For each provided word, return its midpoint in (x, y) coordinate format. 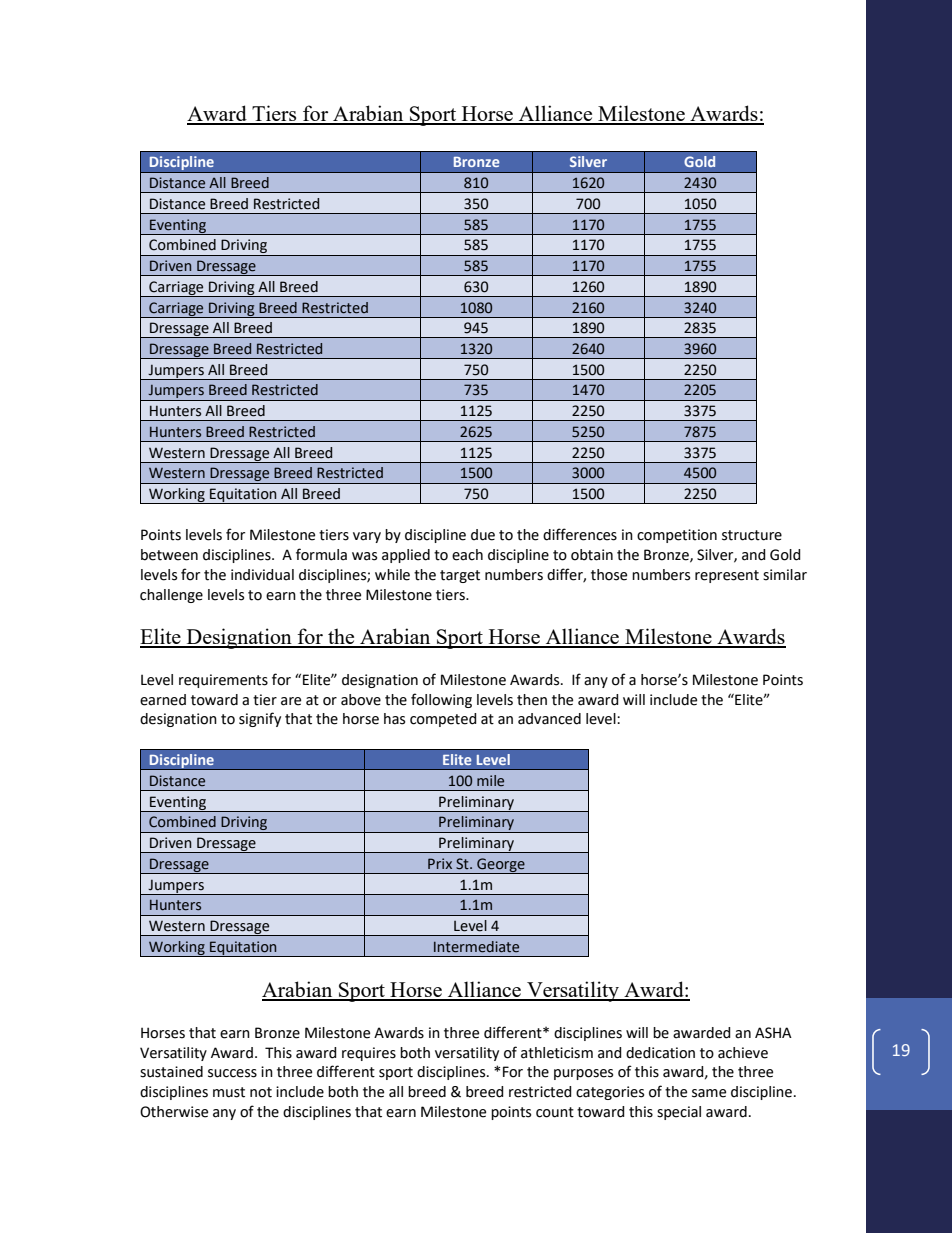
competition (677, 536)
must (229, 1092)
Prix (440, 863)
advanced (549, 719)
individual (262, 575)
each (467, 555)
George (501, 866)
